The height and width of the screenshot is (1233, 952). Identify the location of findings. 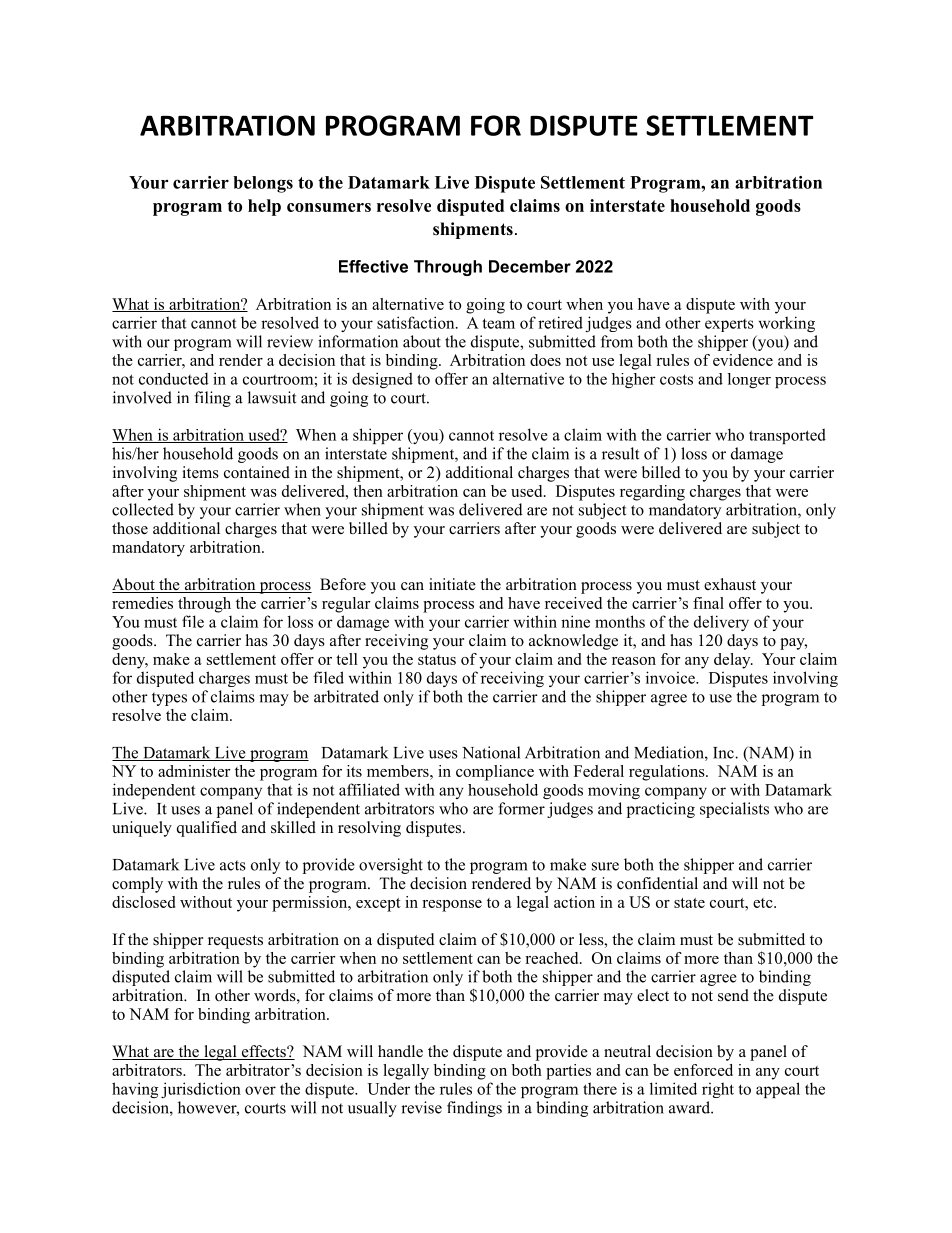
(474, 1109).
